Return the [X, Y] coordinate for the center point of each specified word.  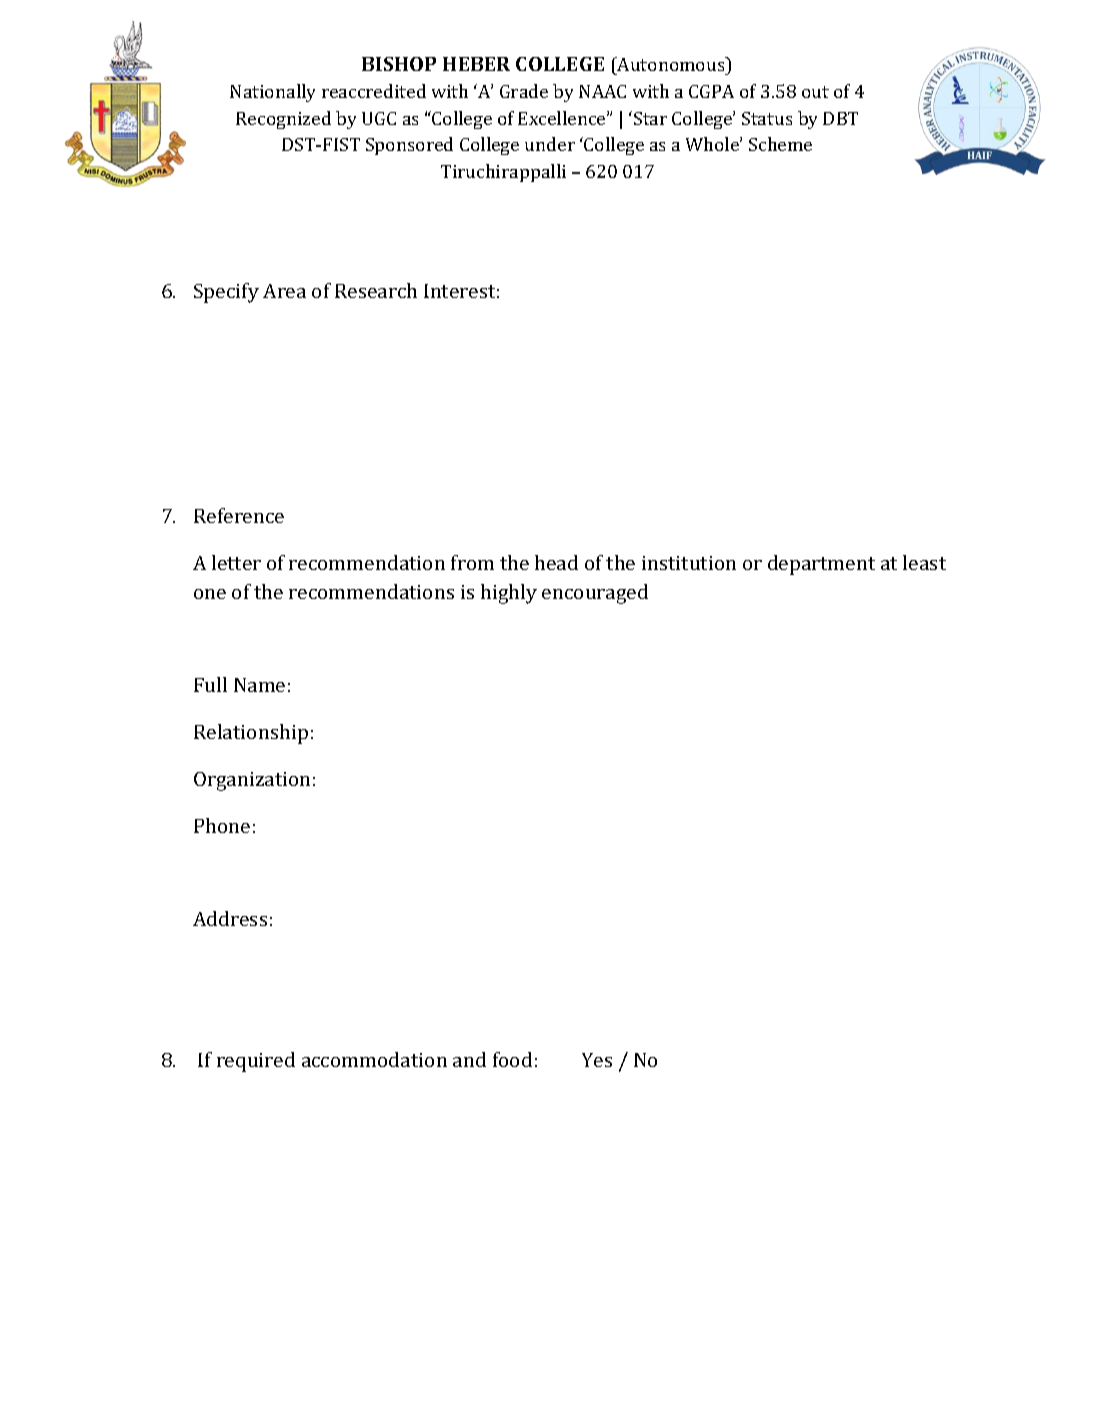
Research [376, 290]
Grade [524, 91]
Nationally [272, 93]
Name [259, 685]
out [815, 92]
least [924, 562]
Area [284, 291]
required [256, 1062]
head [556, 562]
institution [689, 563]
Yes [597, 1060]
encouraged [595, 594]
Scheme [780, 144]
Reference [239, 515]
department [821, 565]
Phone [222, 825]
